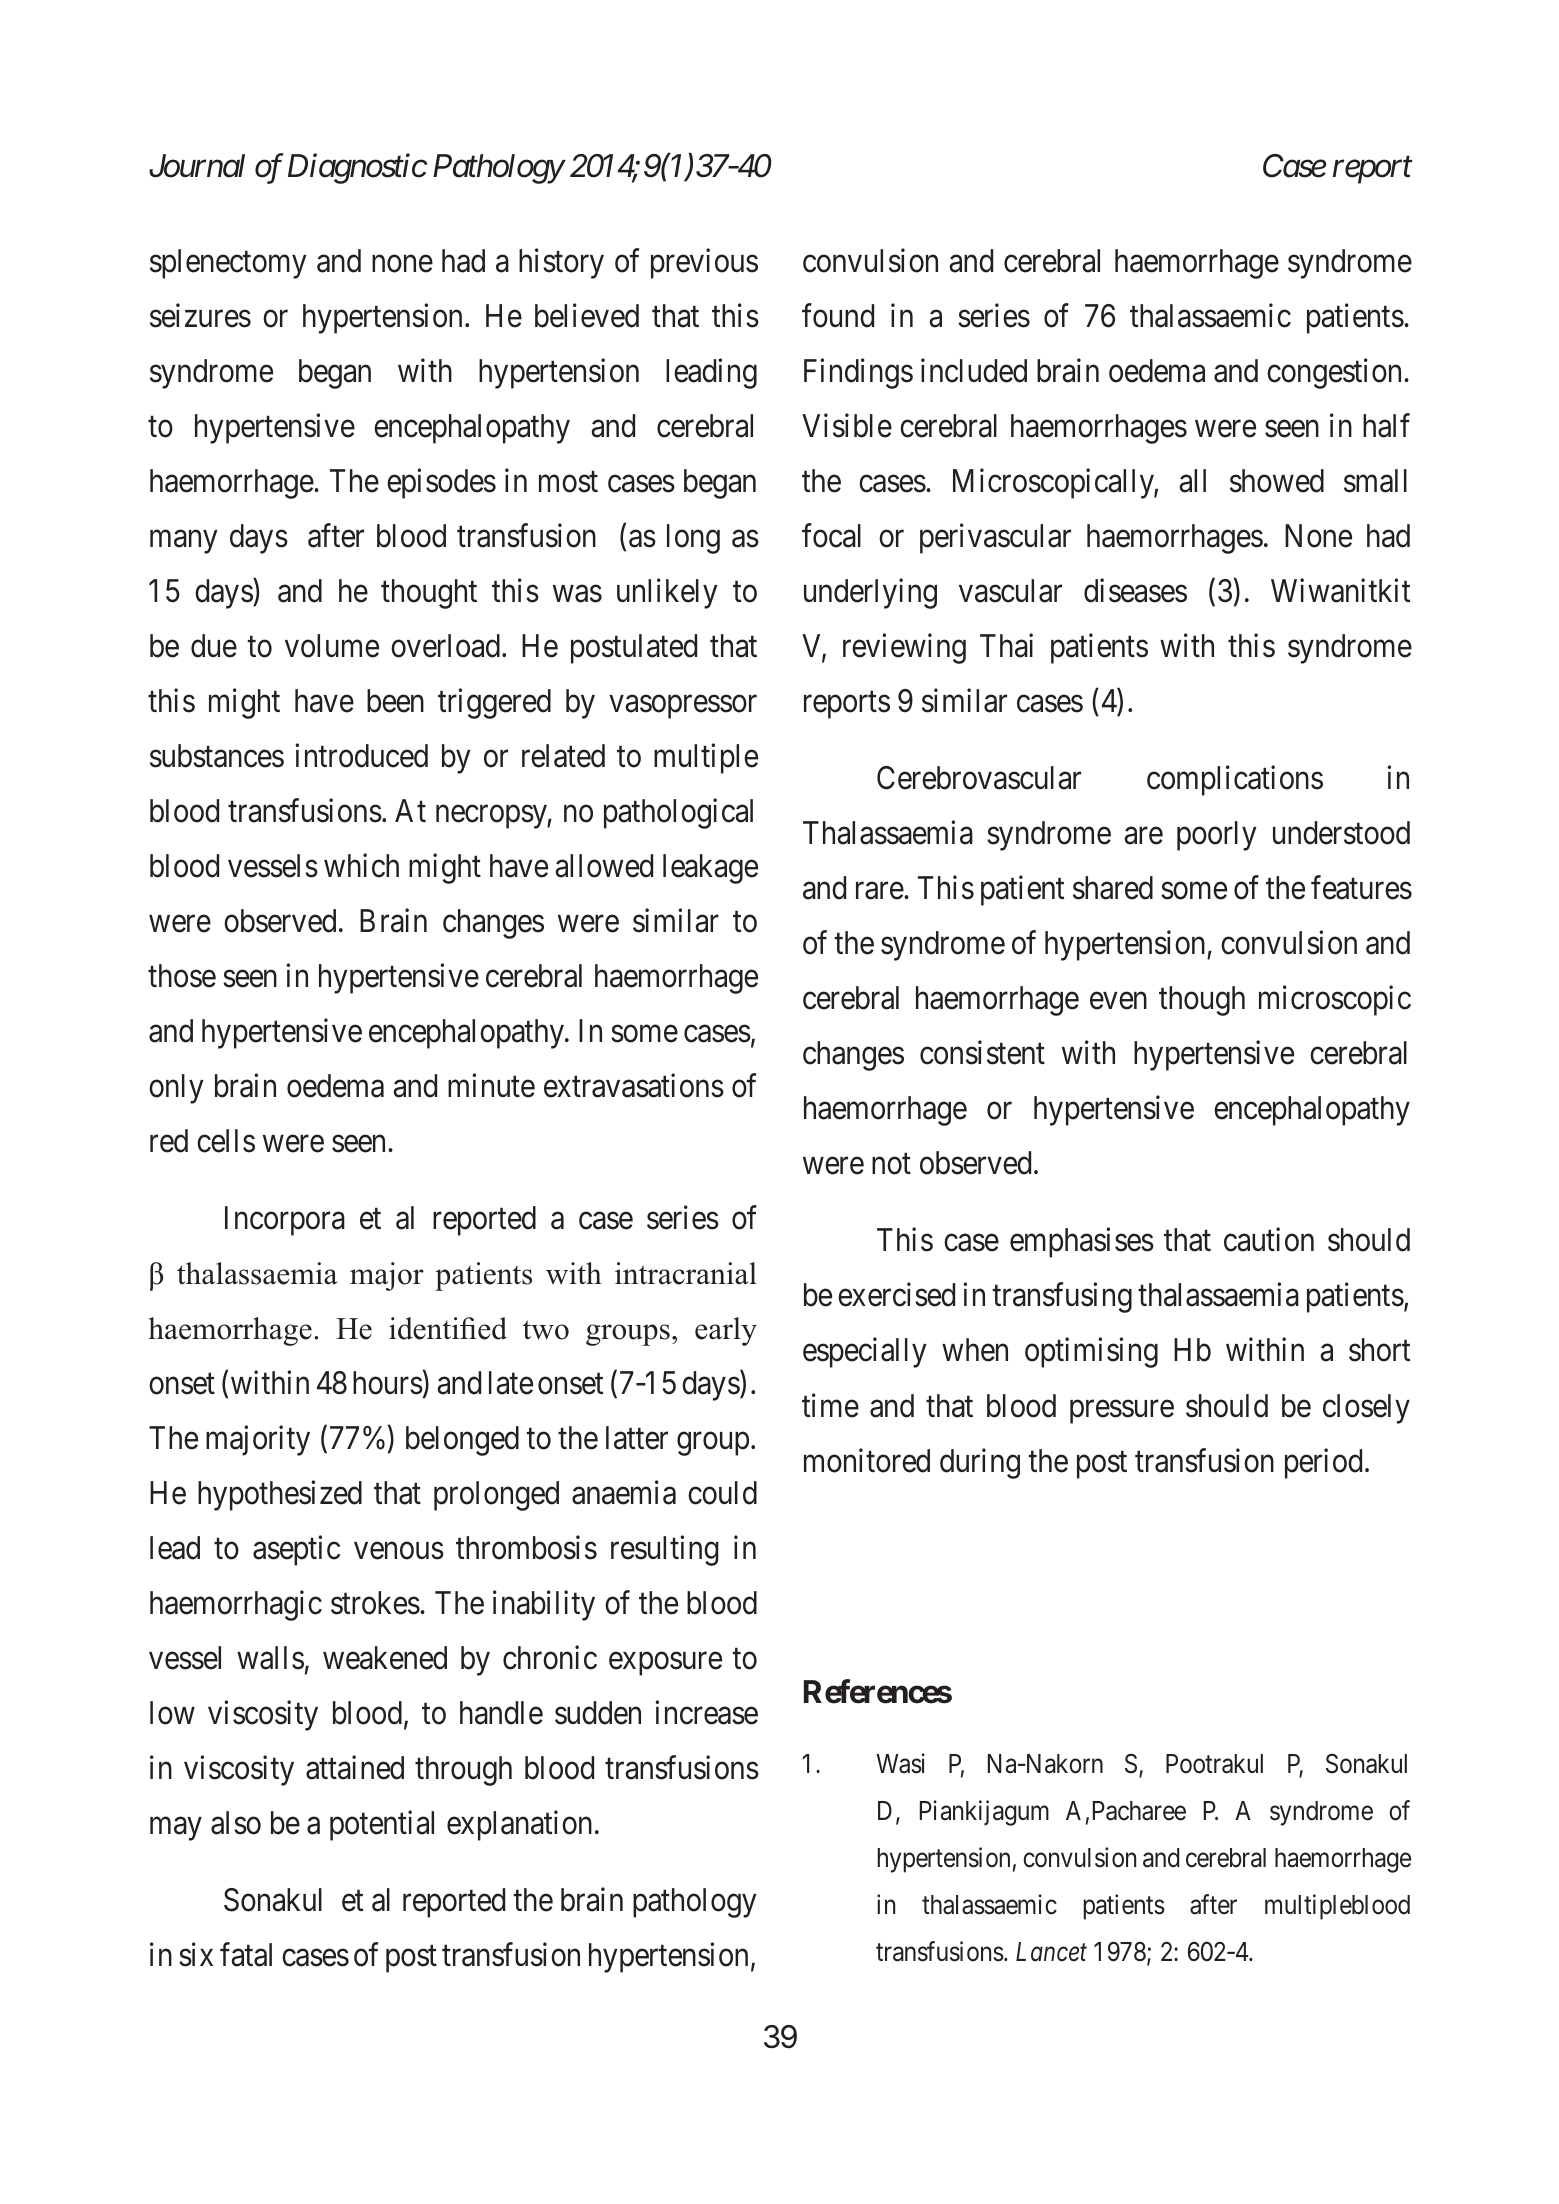 This screenshot has width=1559, height=2204. Describe the element at coordinates (838, 316) in the screenshot. I see `found` at that location.
